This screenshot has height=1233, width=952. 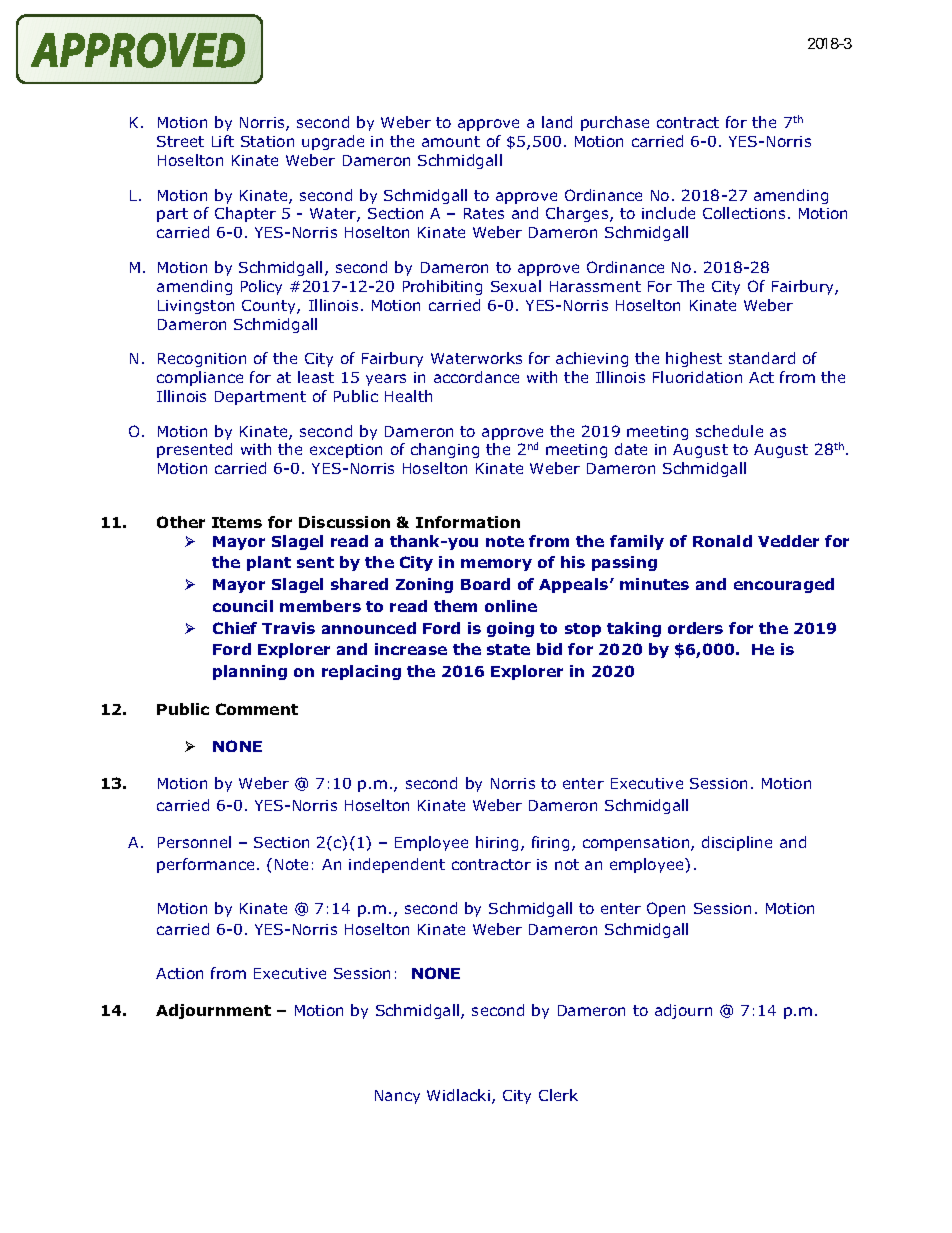 I want to click on amount, so click(x=451, y=141).
